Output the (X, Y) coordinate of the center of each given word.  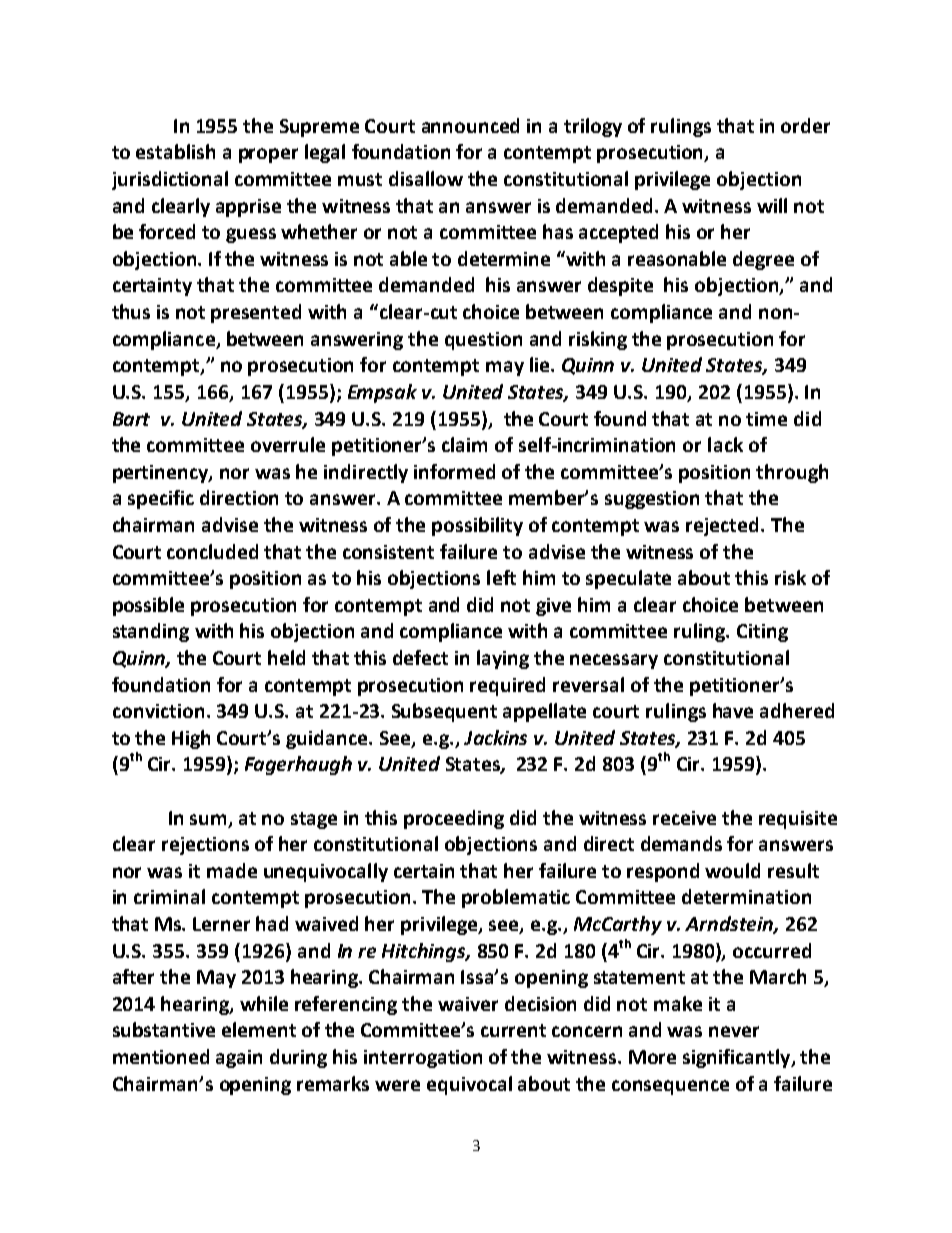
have (733, 710)
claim (464, 444)
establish (175, 151)
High (191, 739)
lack (725, 444)
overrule (288, 444)
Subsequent (444, 712)
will (772, 205)
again (239, 1059)
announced (470, 125)
